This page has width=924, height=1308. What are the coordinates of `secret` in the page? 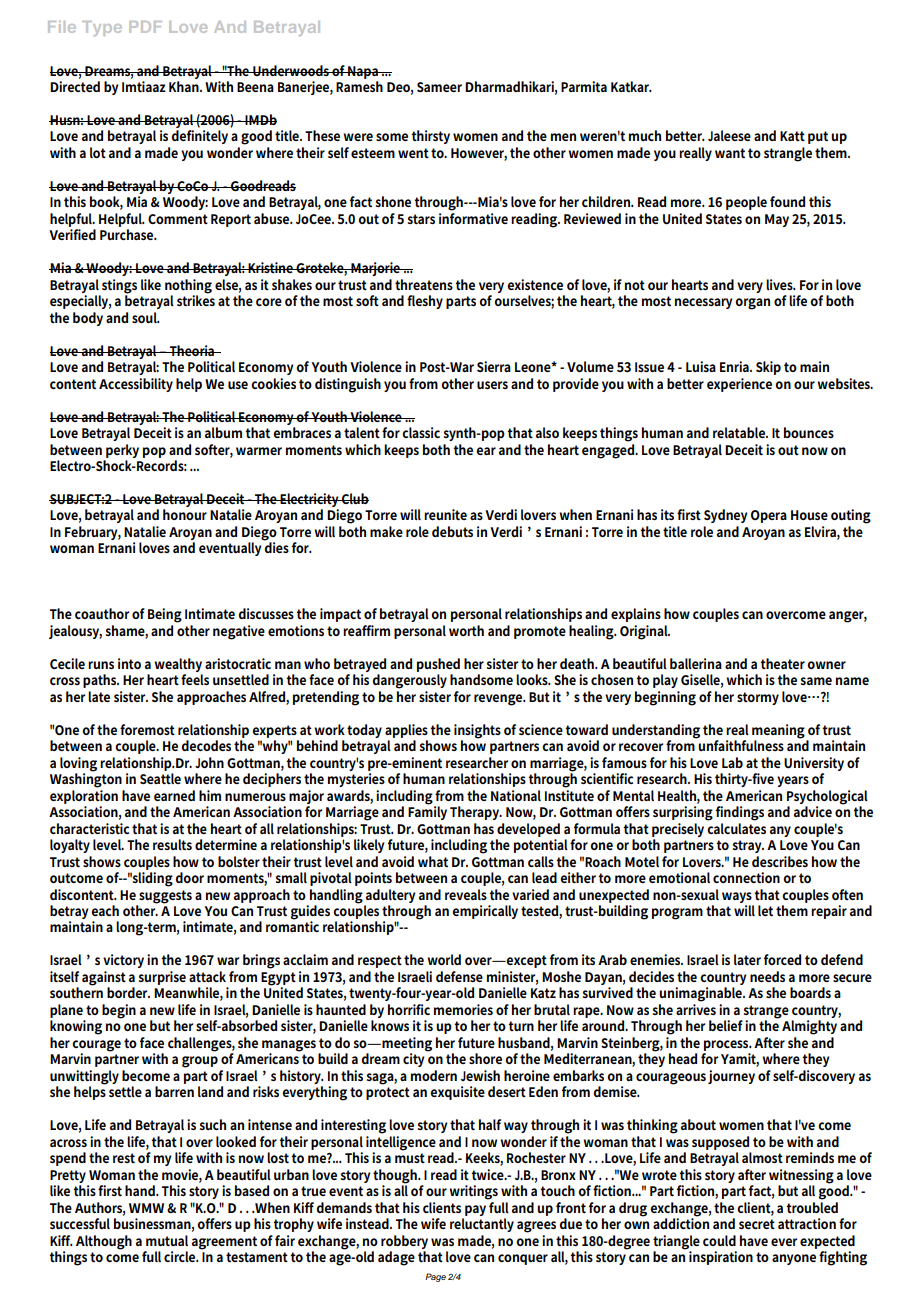 It's located at (757, 1224).
